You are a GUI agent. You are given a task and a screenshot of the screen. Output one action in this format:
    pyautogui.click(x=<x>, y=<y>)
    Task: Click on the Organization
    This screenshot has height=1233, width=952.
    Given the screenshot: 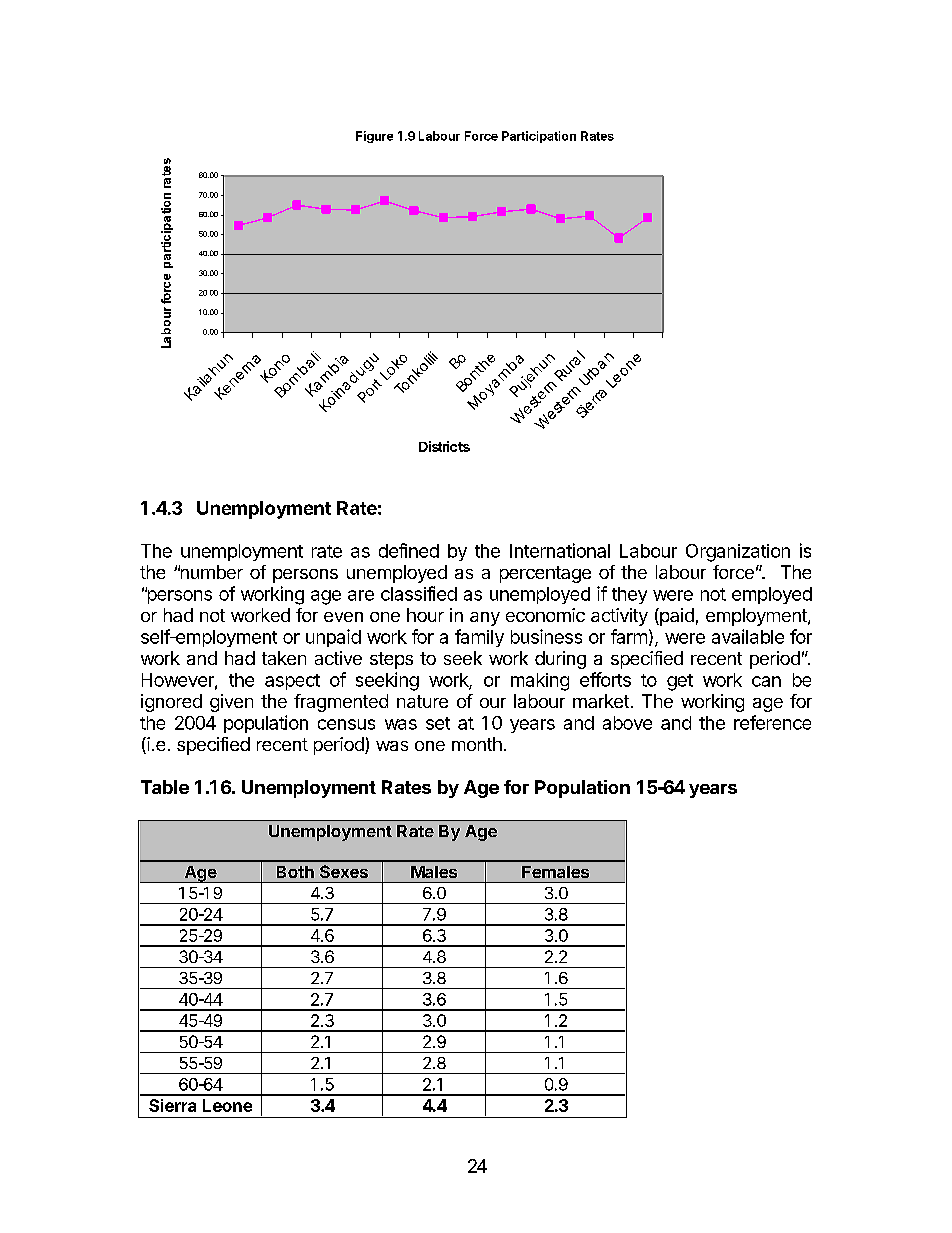 What is the action you would take?
    pyautogui.click(x=738, y=553)
